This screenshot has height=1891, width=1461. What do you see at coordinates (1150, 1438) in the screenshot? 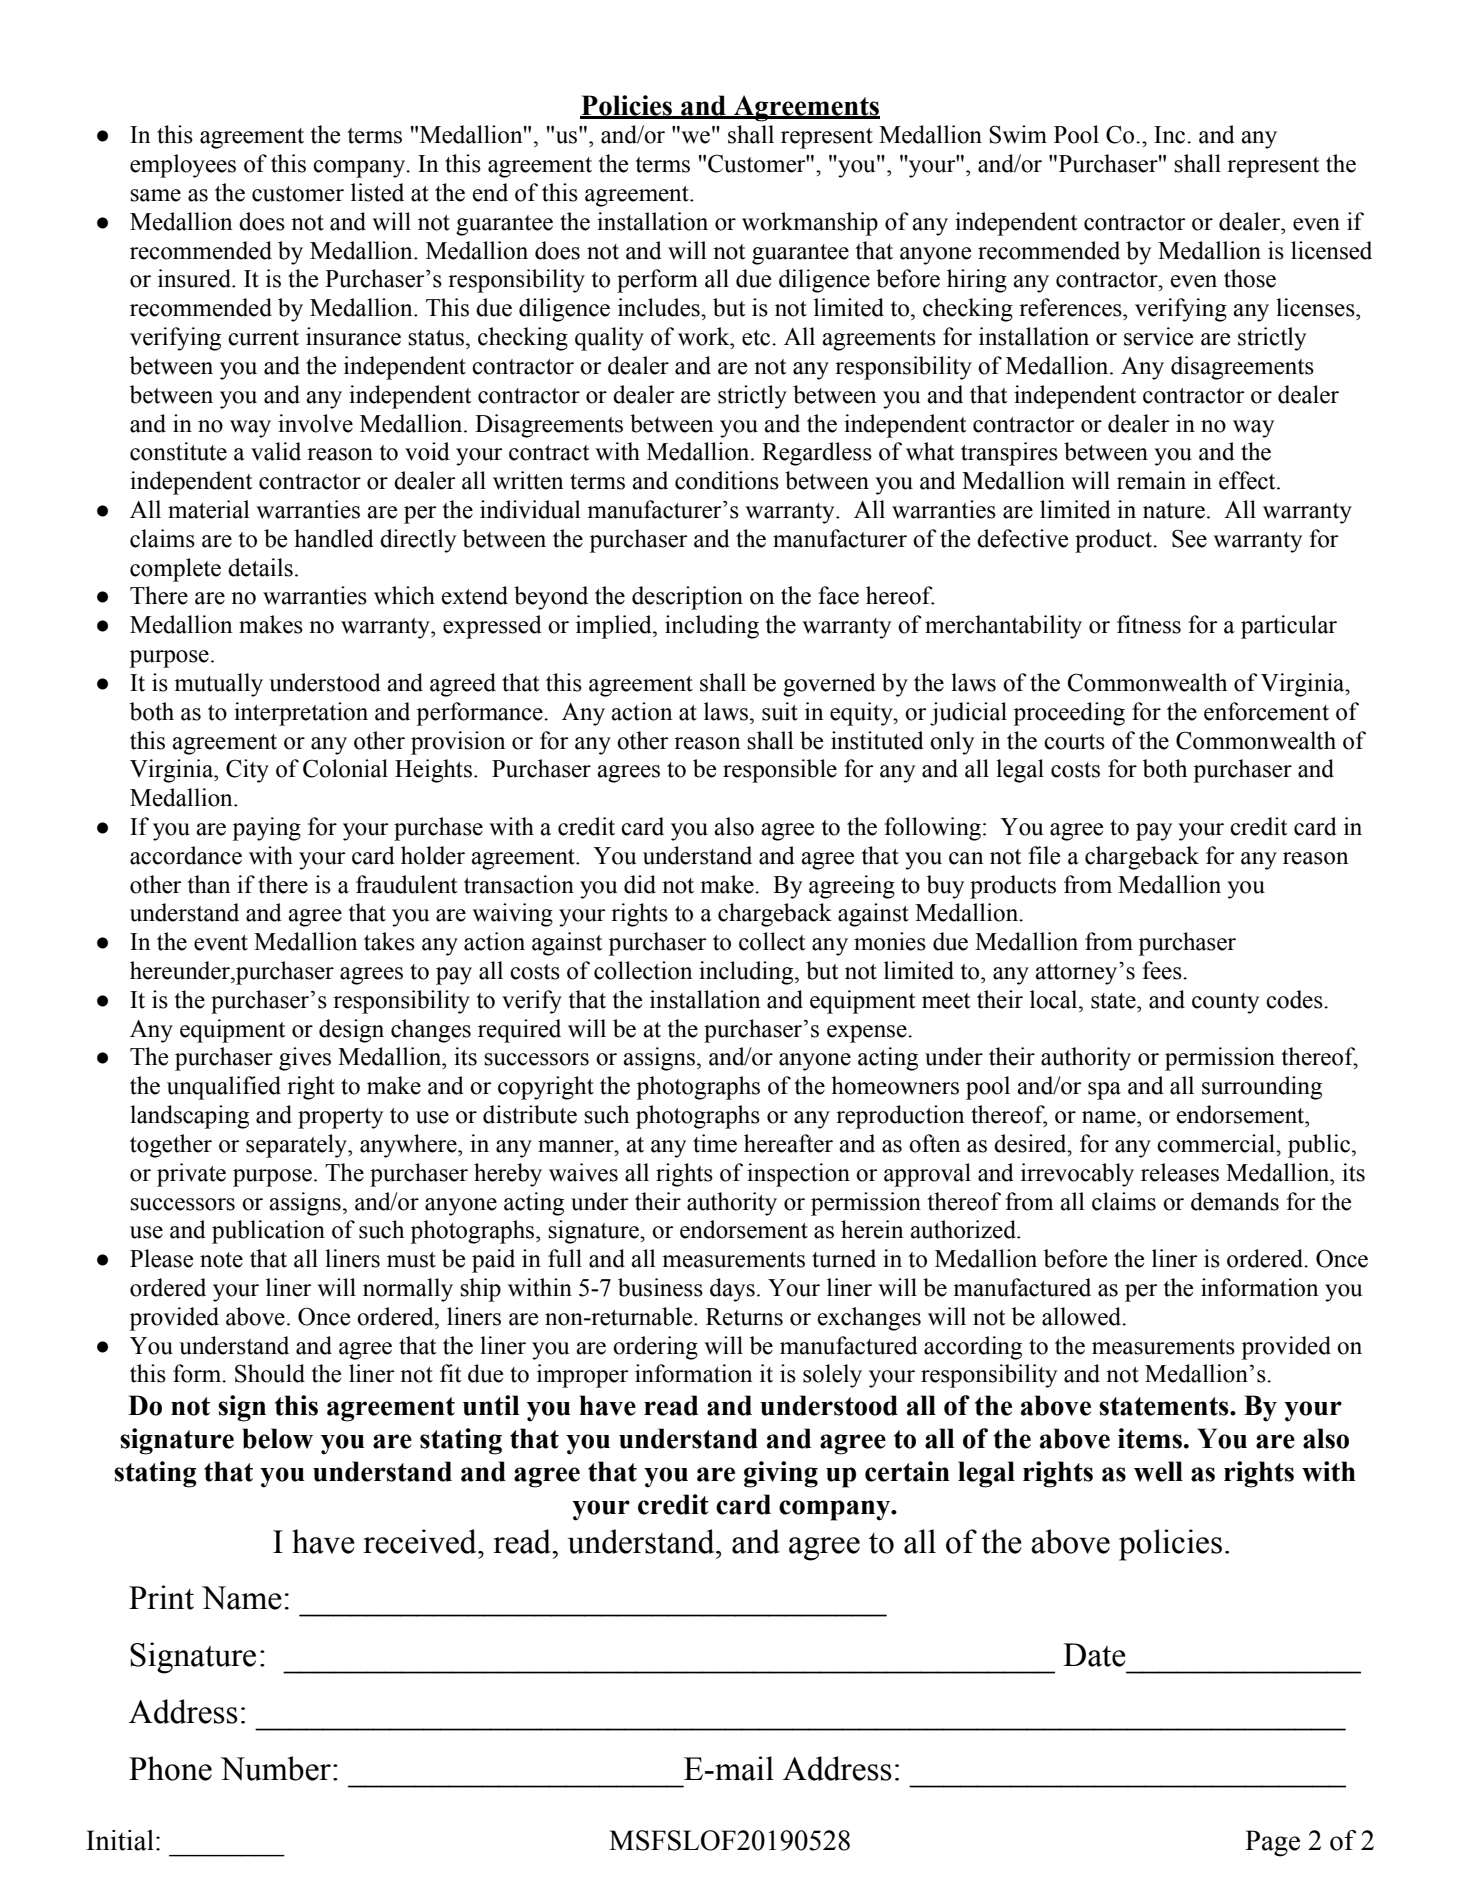
I see `items` at bounding box center [1150, 1438].
